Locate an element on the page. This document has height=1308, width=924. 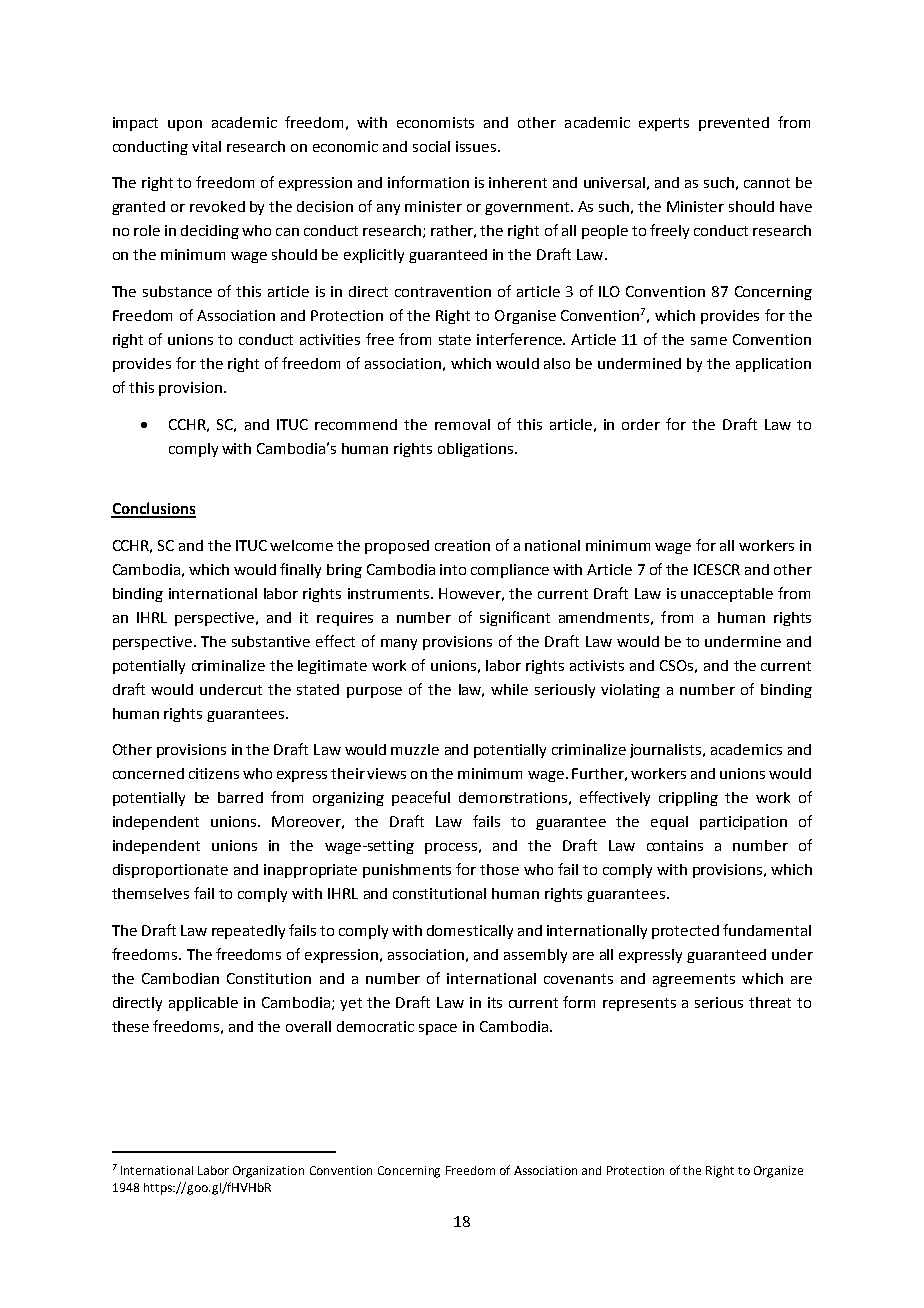
prevented is located at coordinates (734, 124).
